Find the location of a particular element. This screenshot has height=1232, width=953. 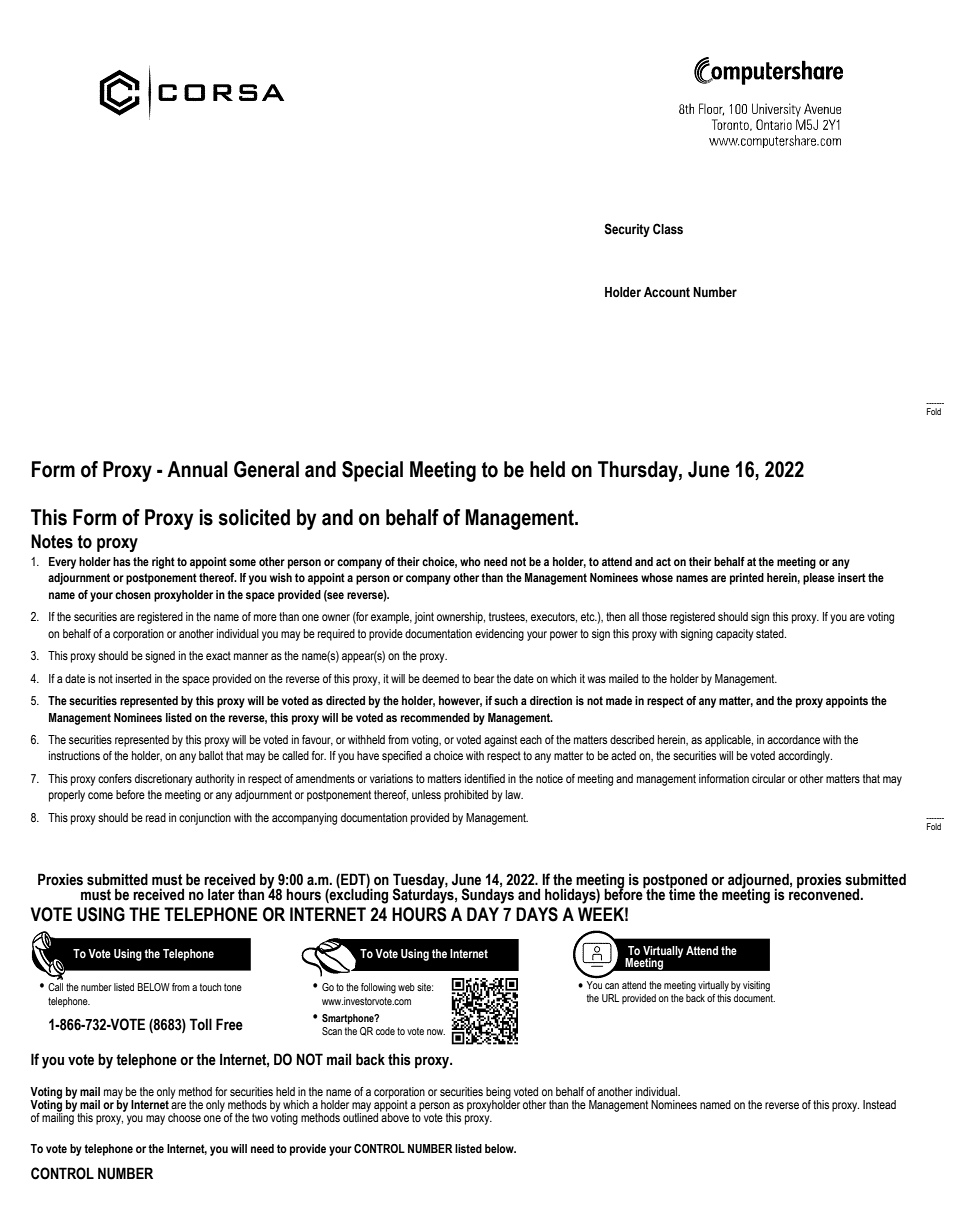

Instead is located at coordinates (879, 1104).
